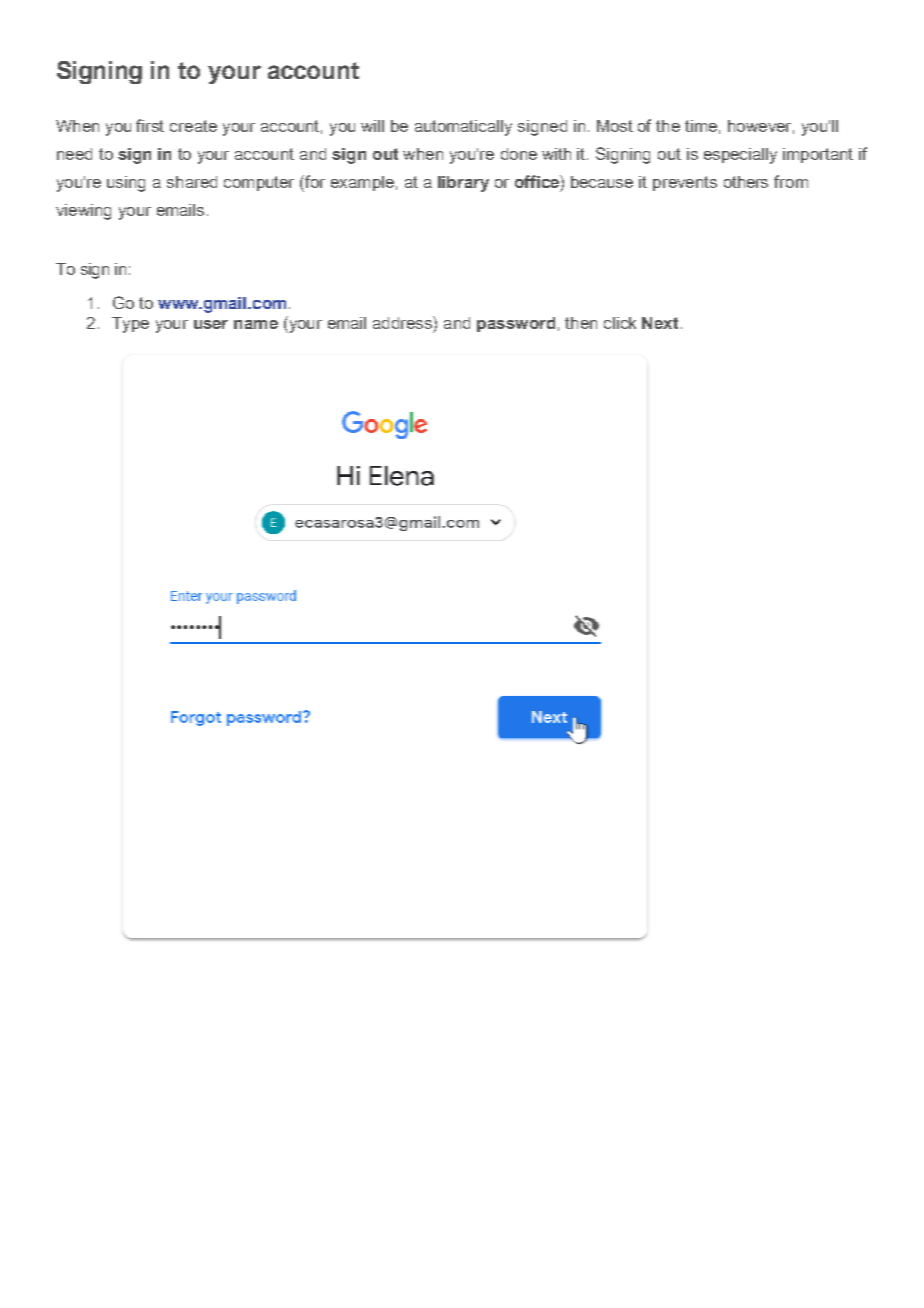  What do you see at coordinates (130, 325) in the image?
I see `Type` at bounding box center [130, 325].
